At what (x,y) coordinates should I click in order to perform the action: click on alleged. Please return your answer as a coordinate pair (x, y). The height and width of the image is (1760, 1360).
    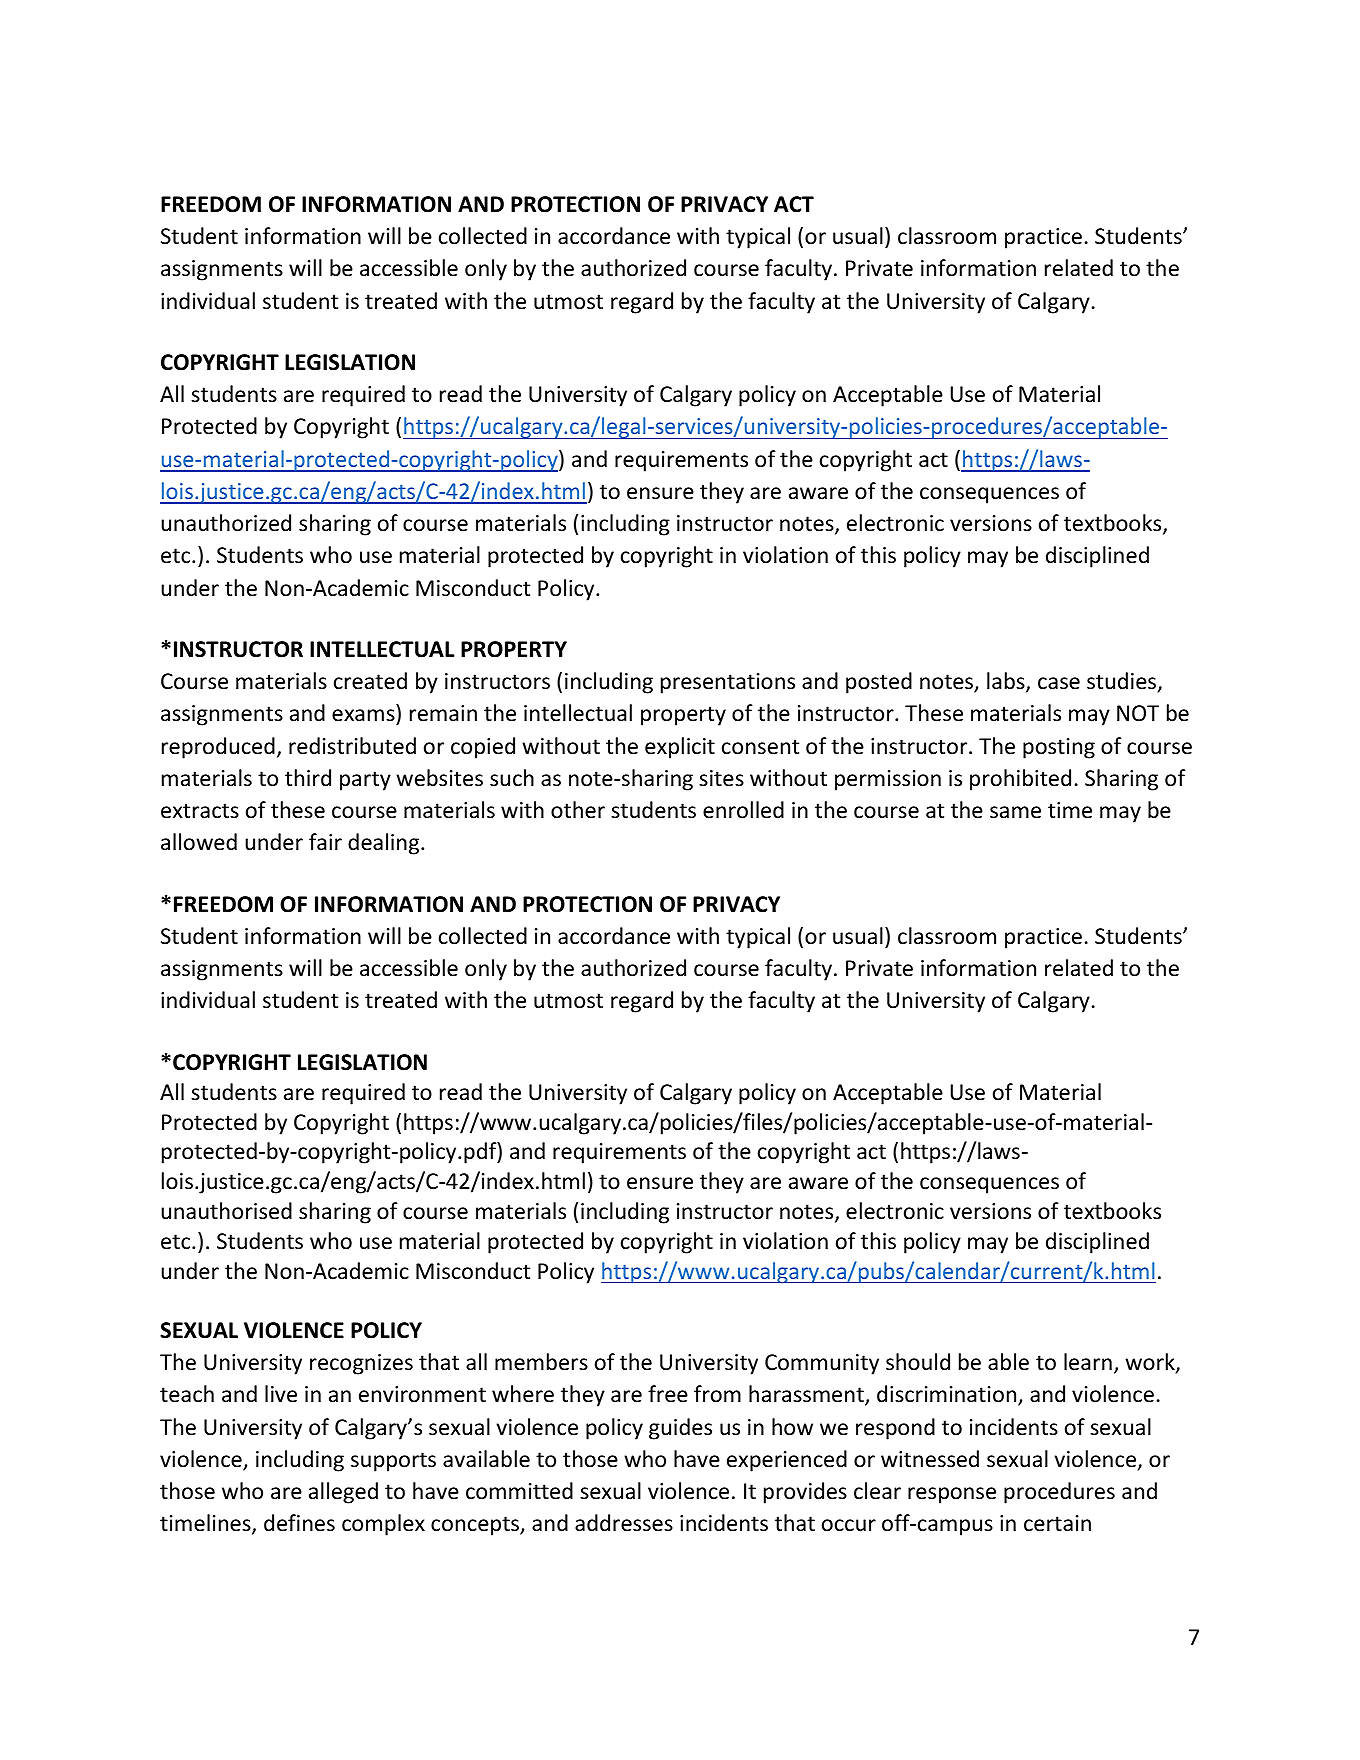
    Looking at the image, I should click on (343, 1493).
